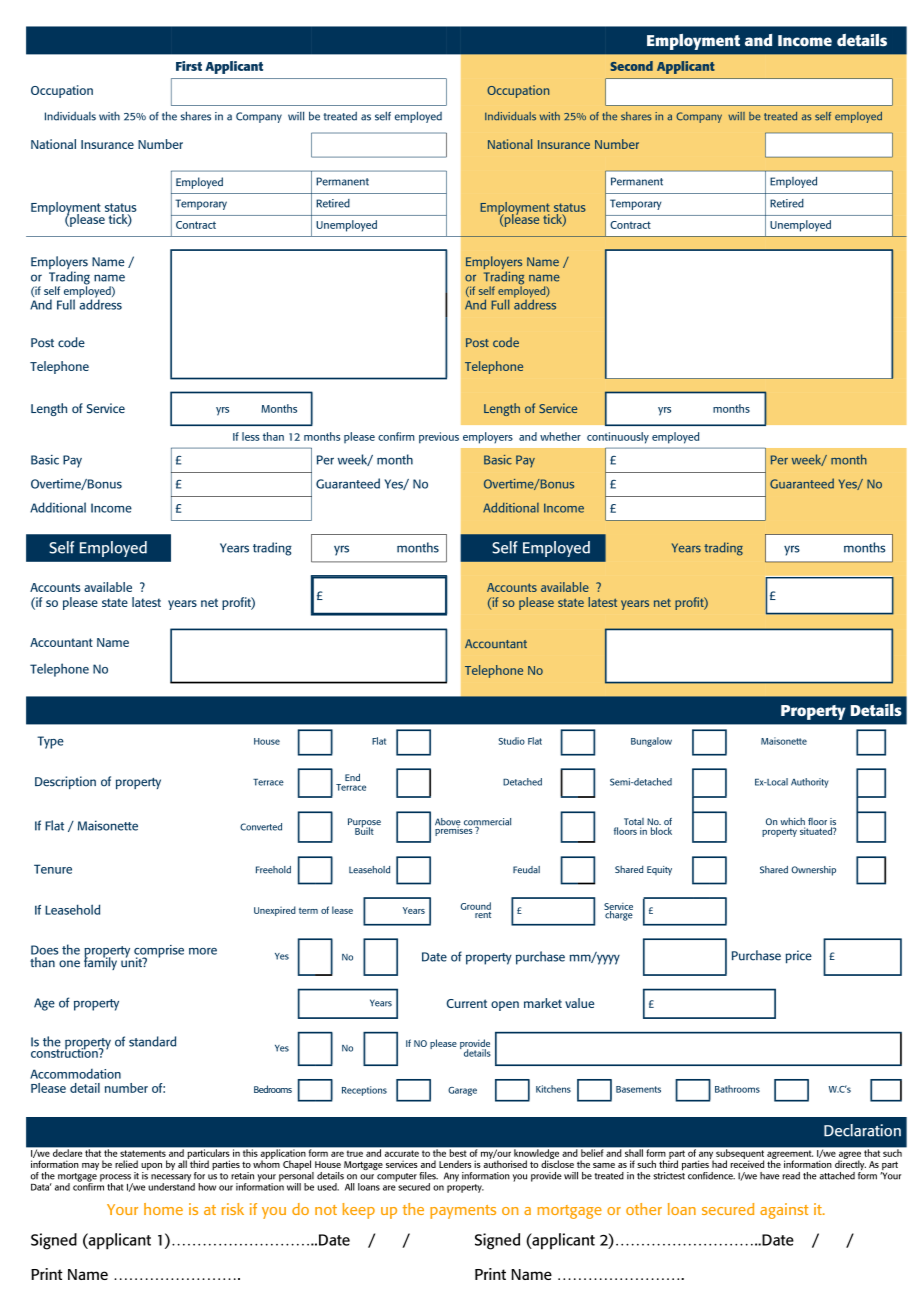 This document has width=924, height=1308. I want to click on have, so click(769, 1176).
